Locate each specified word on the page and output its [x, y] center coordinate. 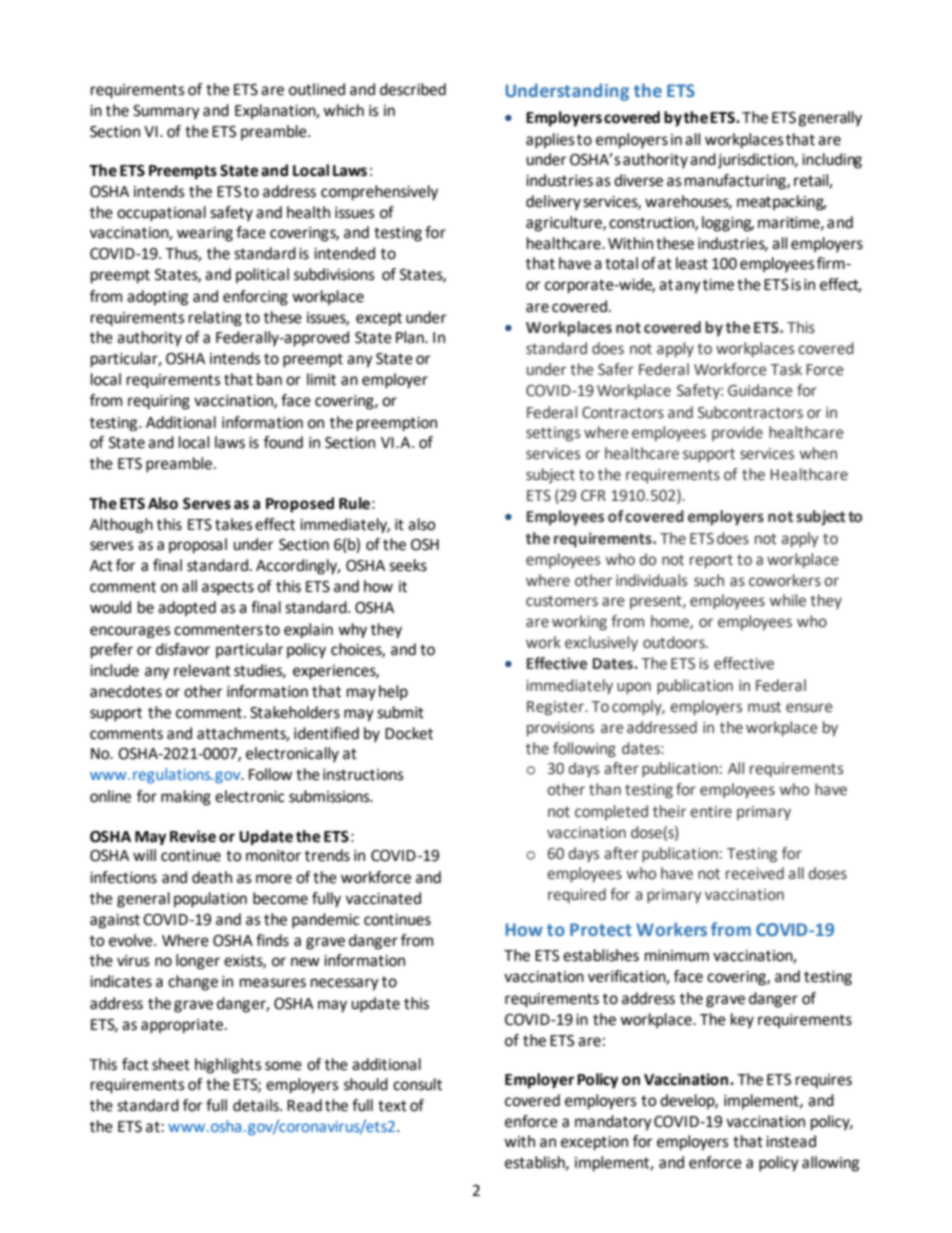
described [413, 89]
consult [417, 1084]
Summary [166, 112]
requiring [159, 402]
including [832, 161]
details [257, 1105]
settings [553, 434]
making [186, 798]
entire [711, 812]
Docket [409, 733]
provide [737, 433]
